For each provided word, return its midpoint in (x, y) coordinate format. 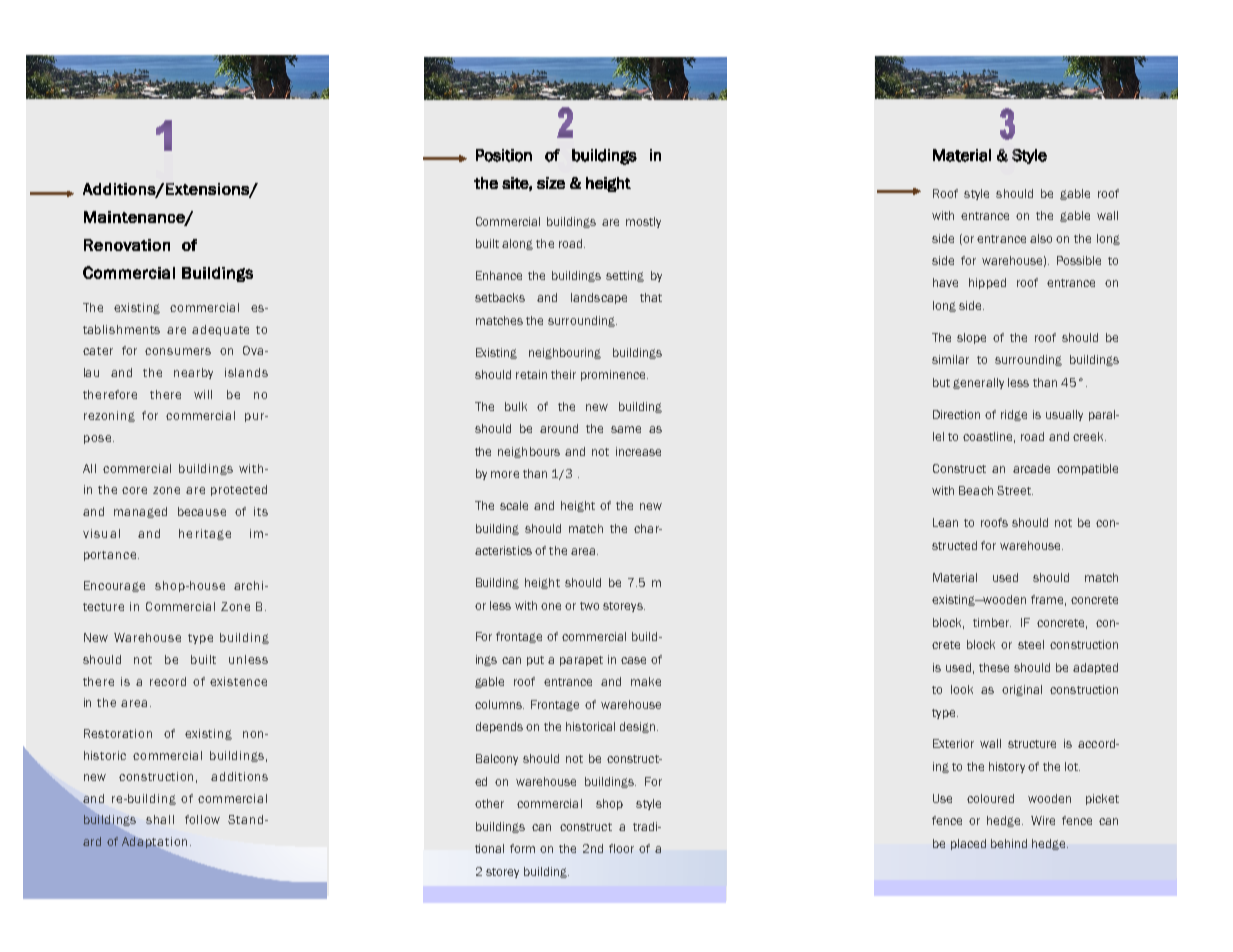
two (589, 606)
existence (238, 681)
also (1041, 238)
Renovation (127, 245)
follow (202, 819)
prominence (614, 375)
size (551, 183)
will (203, 394)
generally (978, 383)
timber (992, 622)
